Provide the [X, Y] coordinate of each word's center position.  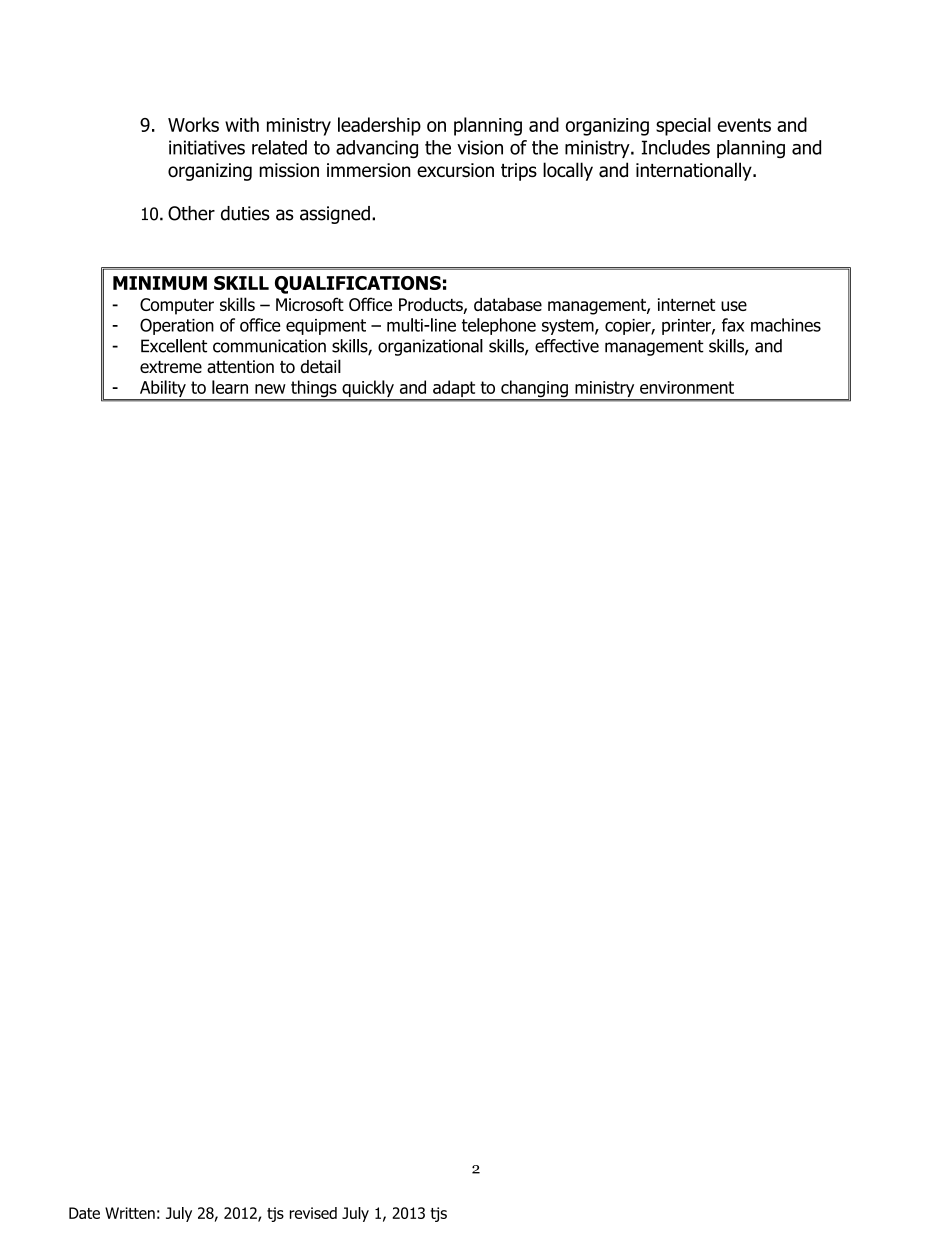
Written [130, 1213]
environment [687, 387]
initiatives [207, 147]
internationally [695, 171]
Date [84, 1213]
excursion [455, 170]
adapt [454, 390]
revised [313, 1213]
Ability [162, 390]
